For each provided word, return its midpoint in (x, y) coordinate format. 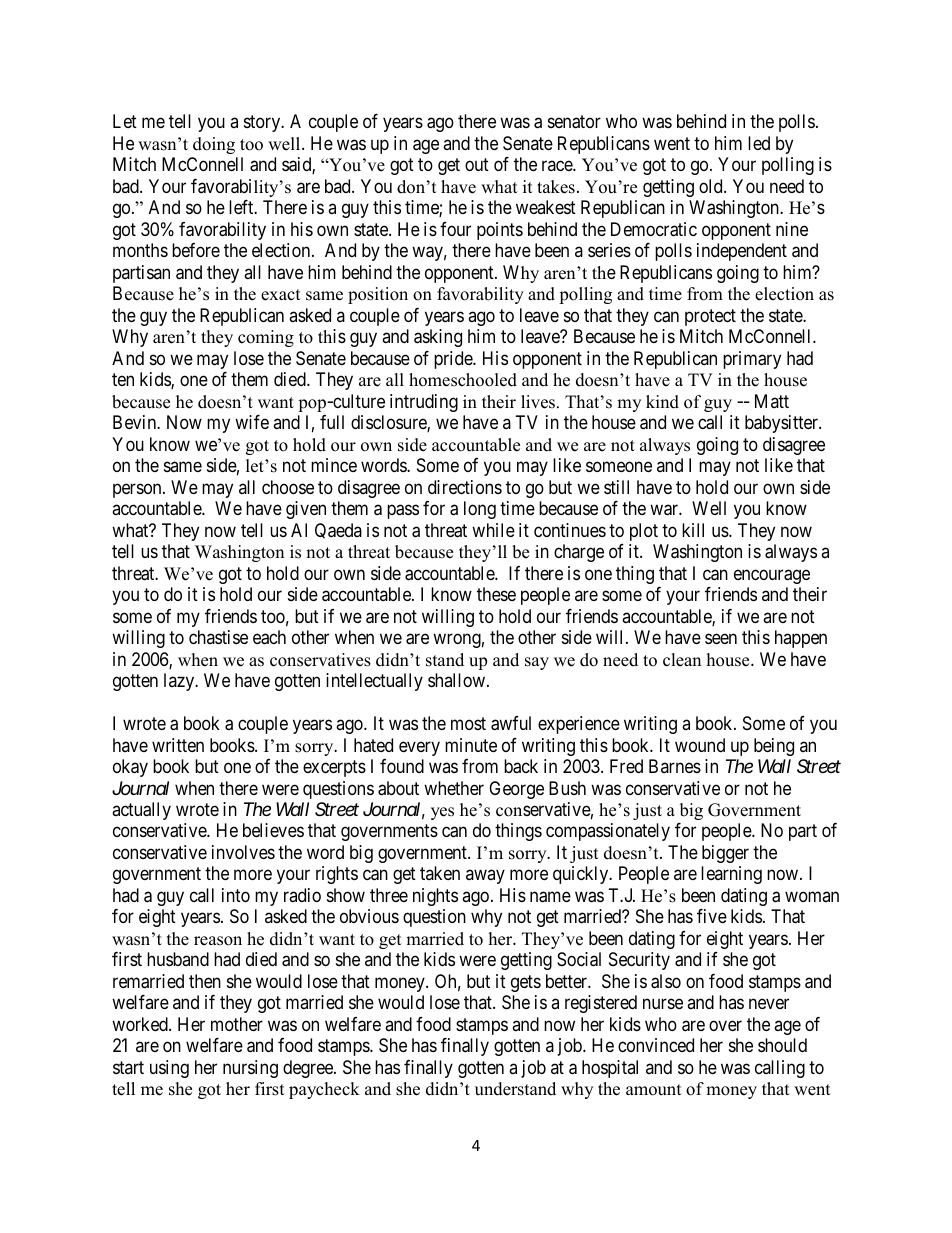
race (558, 166)
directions (465, 487)
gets (526, 983)
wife (252, 422)
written (178, 745)
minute (471, 745)
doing (214, 145)
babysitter (783, 424)
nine (792, 229)
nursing (250, 1069)
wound (700, 745)
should (782, 1045)
